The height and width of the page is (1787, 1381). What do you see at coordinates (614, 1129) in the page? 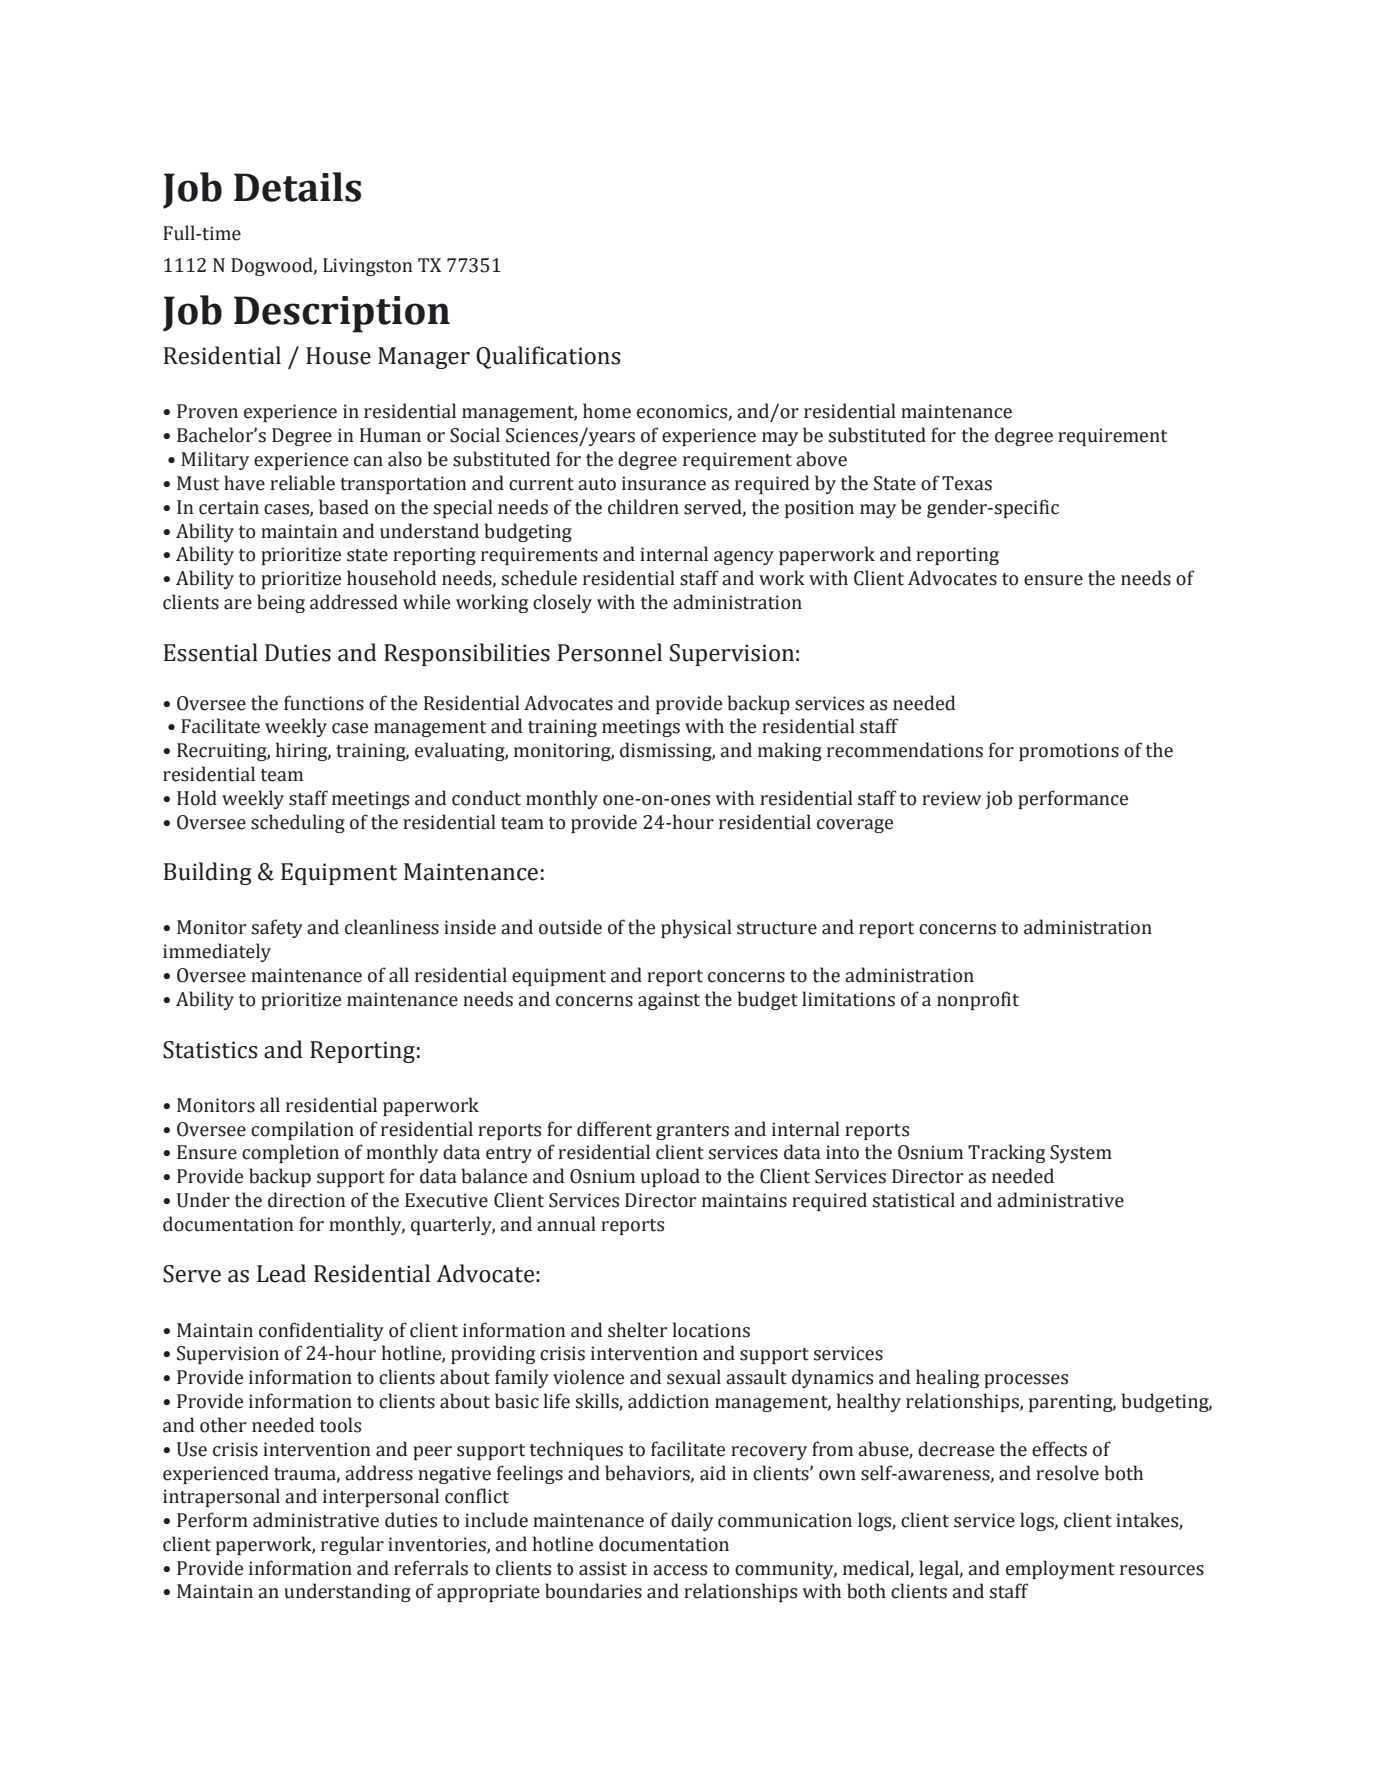
I see `different` at bounding box center [614, 1129].
